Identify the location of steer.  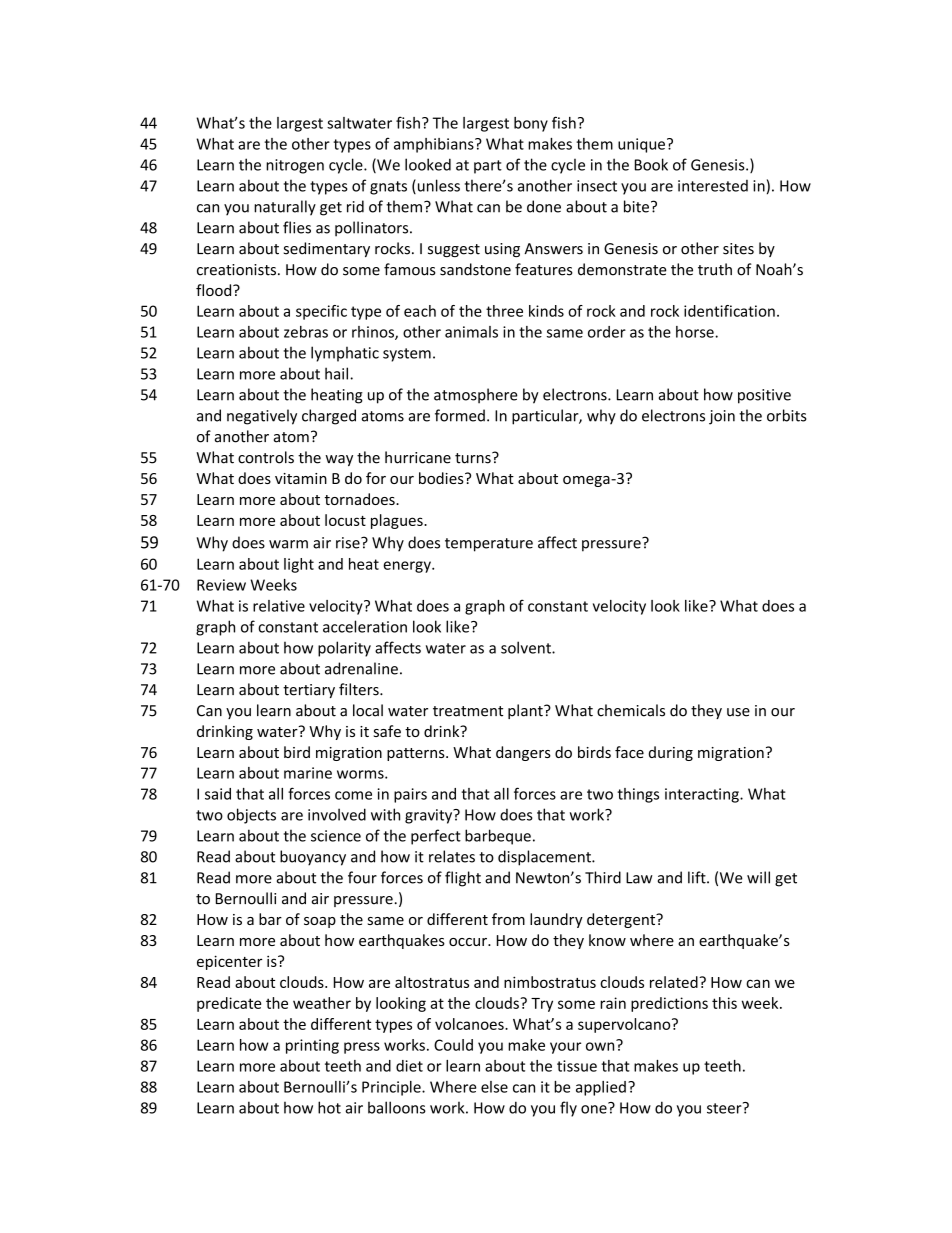
(725, 1108).
